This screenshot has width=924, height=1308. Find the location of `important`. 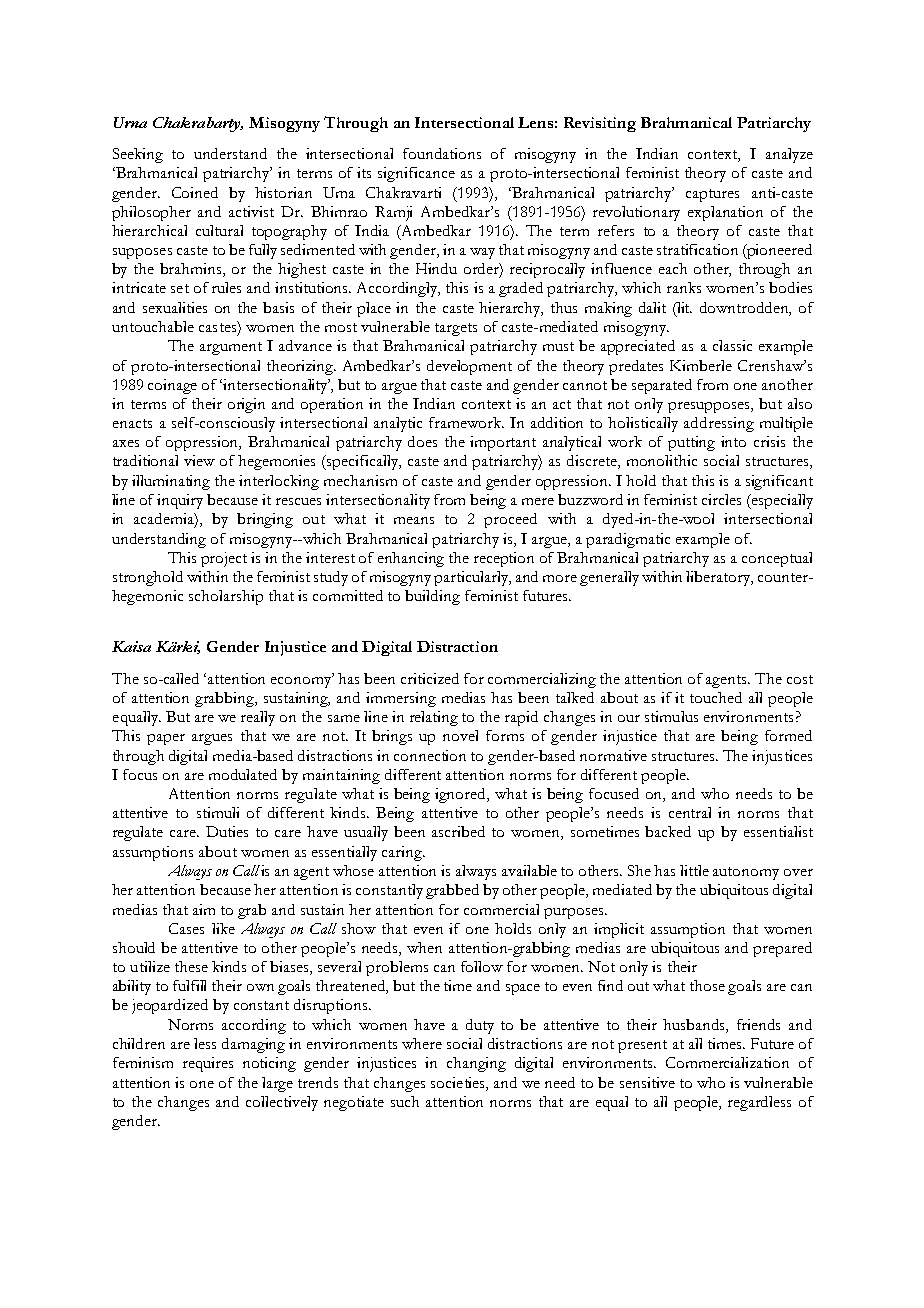

important is located at coordinates (503, 443).
